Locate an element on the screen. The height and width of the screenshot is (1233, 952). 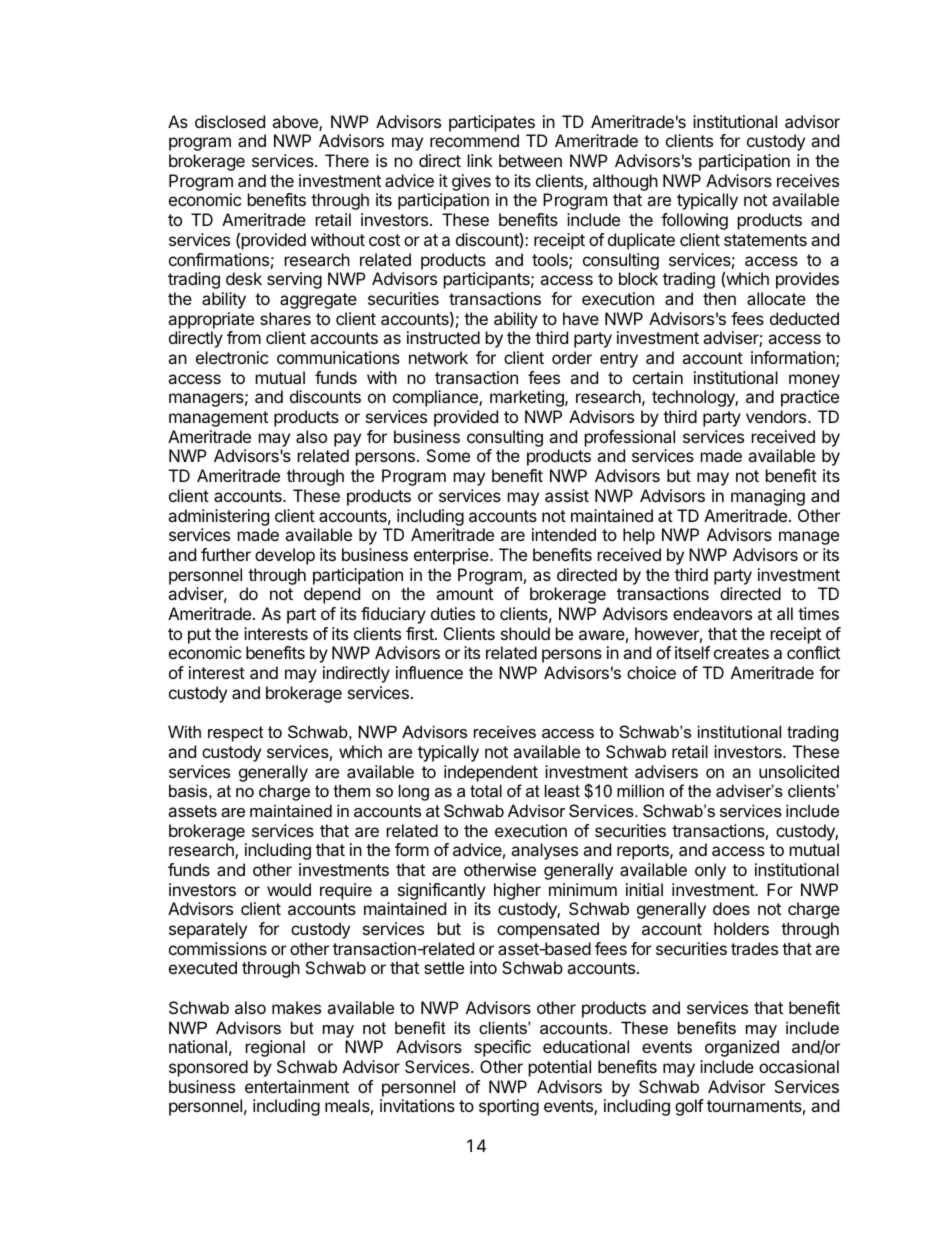
endeavors is located at coordinates (712, 613).
